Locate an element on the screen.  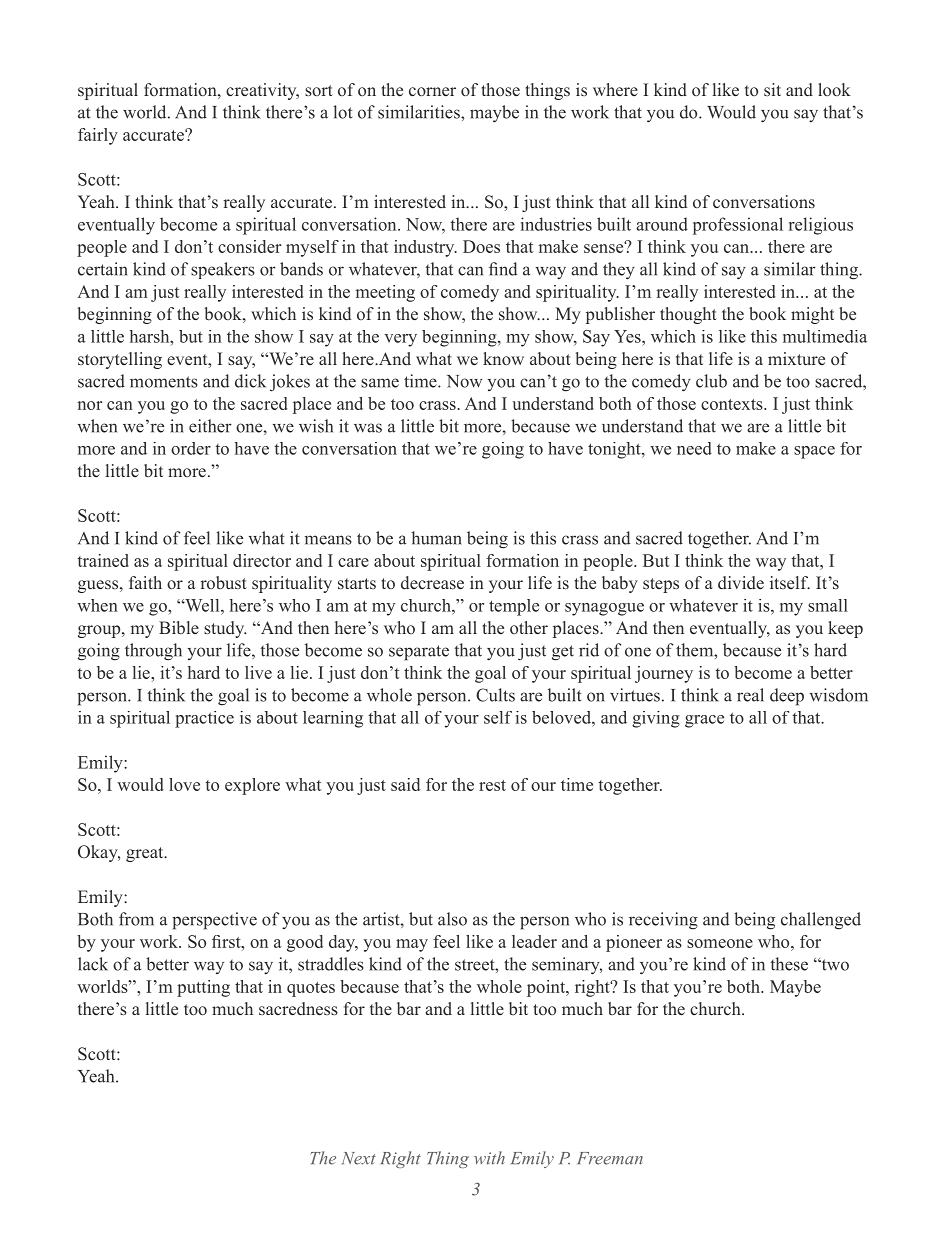
club is located at coordinates (711, 381).
